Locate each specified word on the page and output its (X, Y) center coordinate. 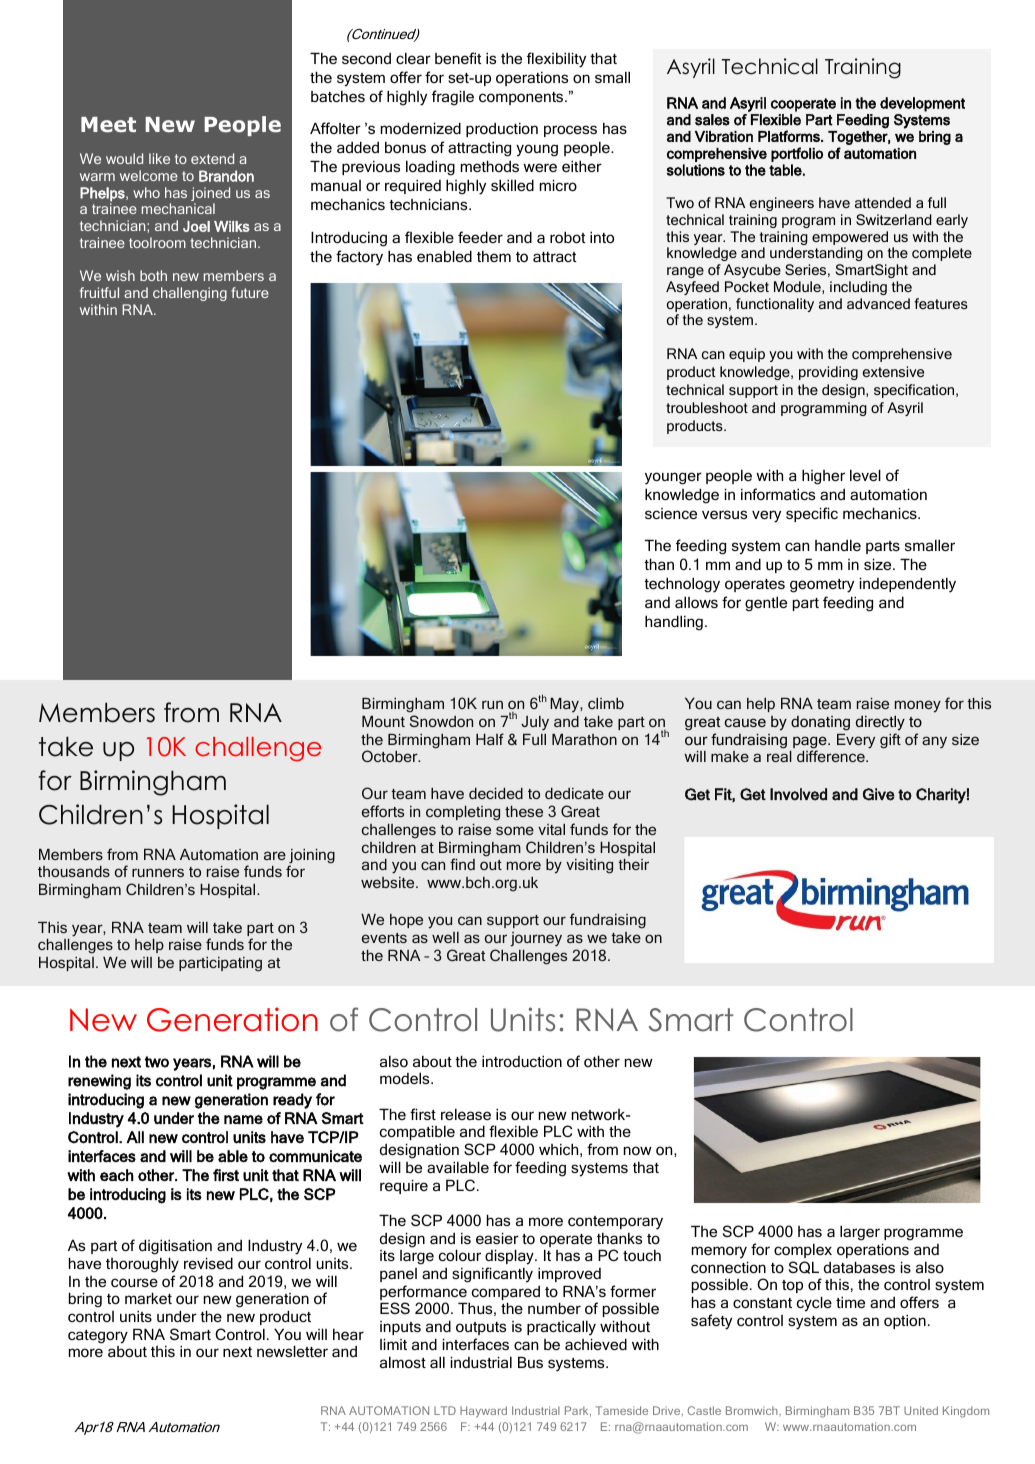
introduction (522, 1061)
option (905, 1321)
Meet (108, 124)
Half (490, 739)
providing (828, 373)
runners (158, 872)
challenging (190, 294)
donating (820, 723)
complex (803, 1251)
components (522, 98)
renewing (99, 1082)
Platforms (790, 136)
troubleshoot (707, 407)
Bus (530, 1362)
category (98, 1337)
